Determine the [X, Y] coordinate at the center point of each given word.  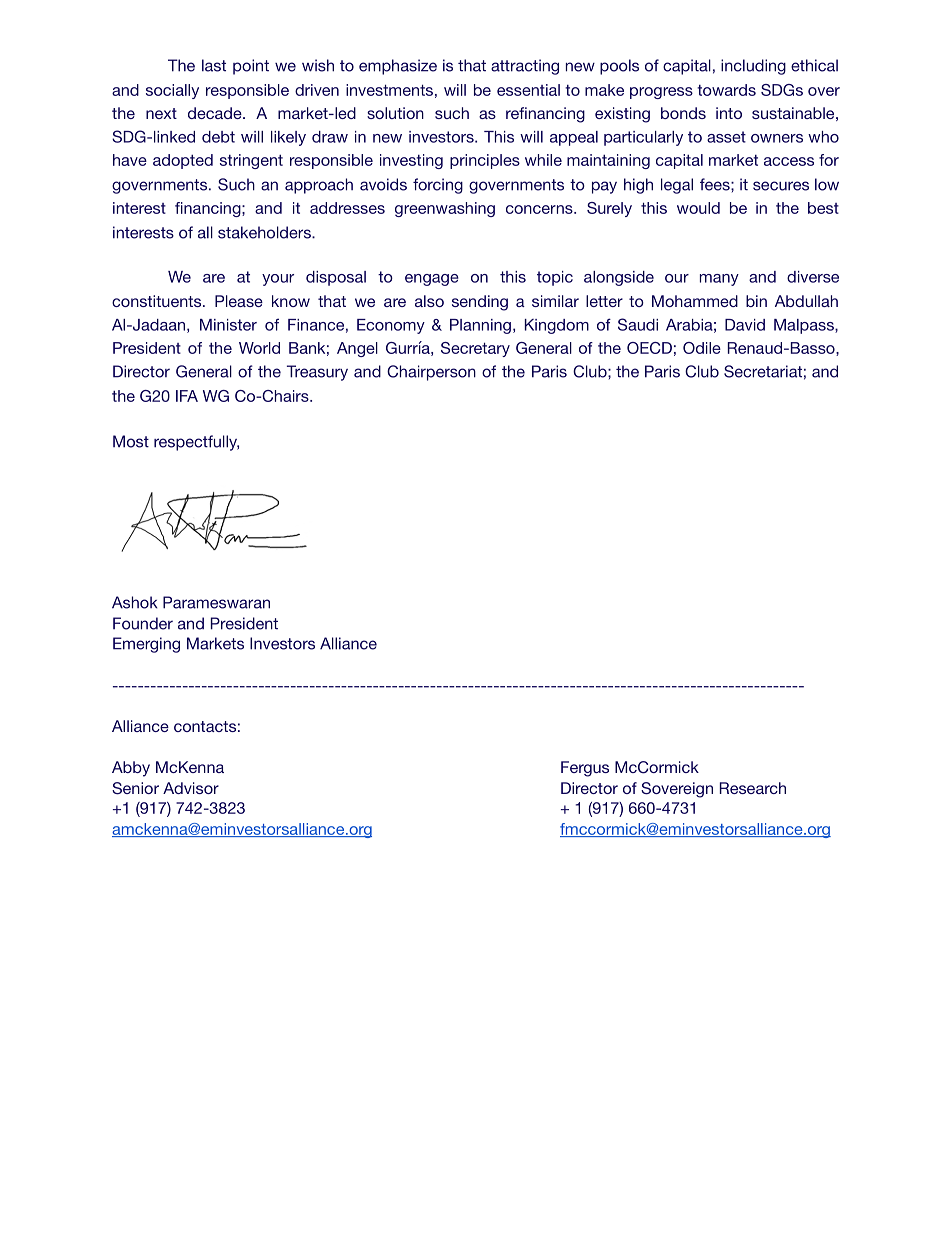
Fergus [585, 769]
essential [528, 90]
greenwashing [445, 209]
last [214, 65]
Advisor [191, 788]
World [259, 348]
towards [726, 90]
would [698, 208]
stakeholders [265, 232]
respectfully [196, 443]
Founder [143, 623]
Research [753, 788]
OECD [649, 348]
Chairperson [431, 373]
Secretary [475, 349]
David [745, 325]
